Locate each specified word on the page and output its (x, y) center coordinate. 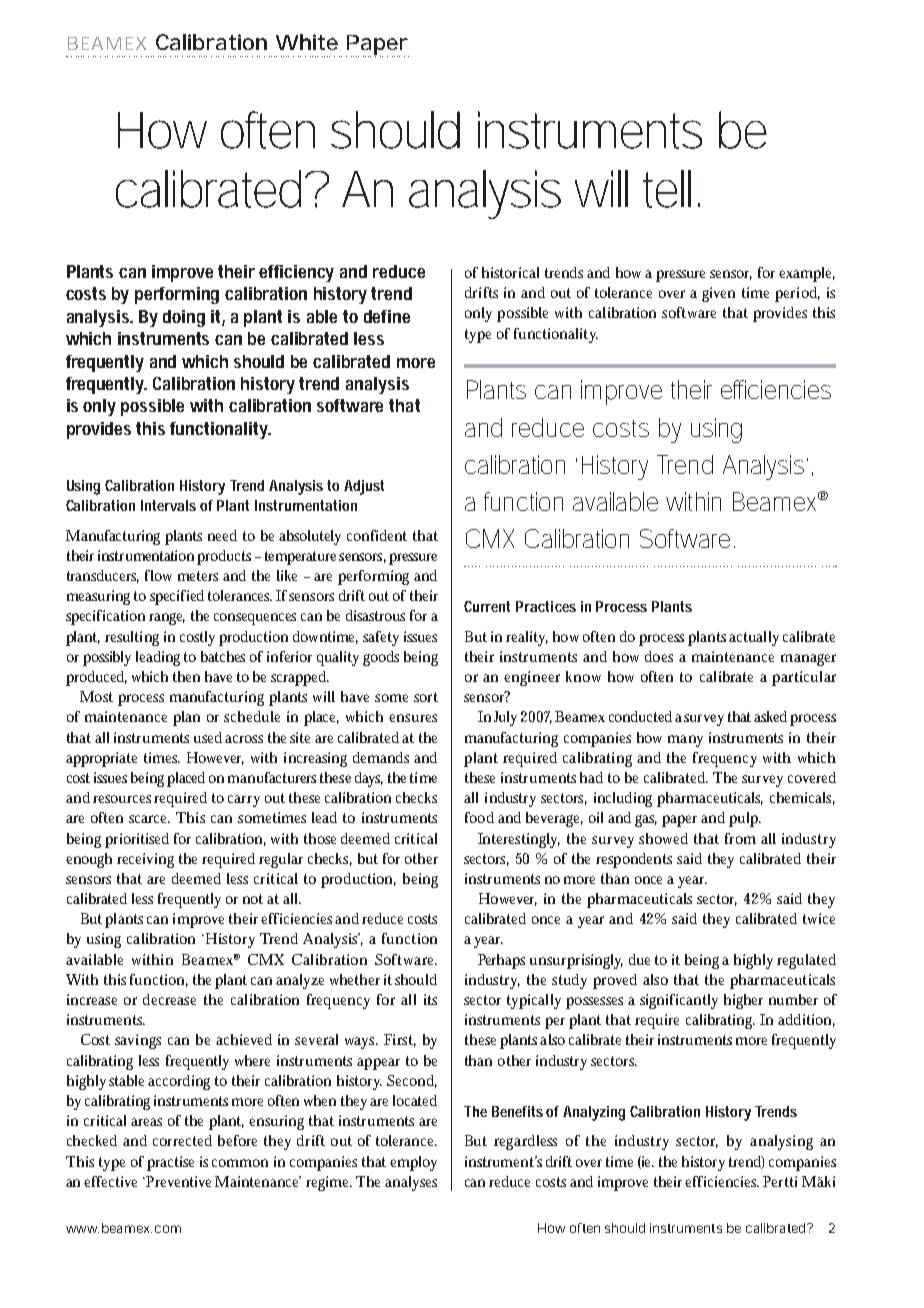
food (479, 817)
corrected (182, 1140)
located (415, 1100)
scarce (149, 819)
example (807, 274)
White (307, 42)
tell (667, 189)
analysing (781, 1142)
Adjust (364, 487)
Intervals (168, 505)
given (718, 294)
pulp (745, 819)
